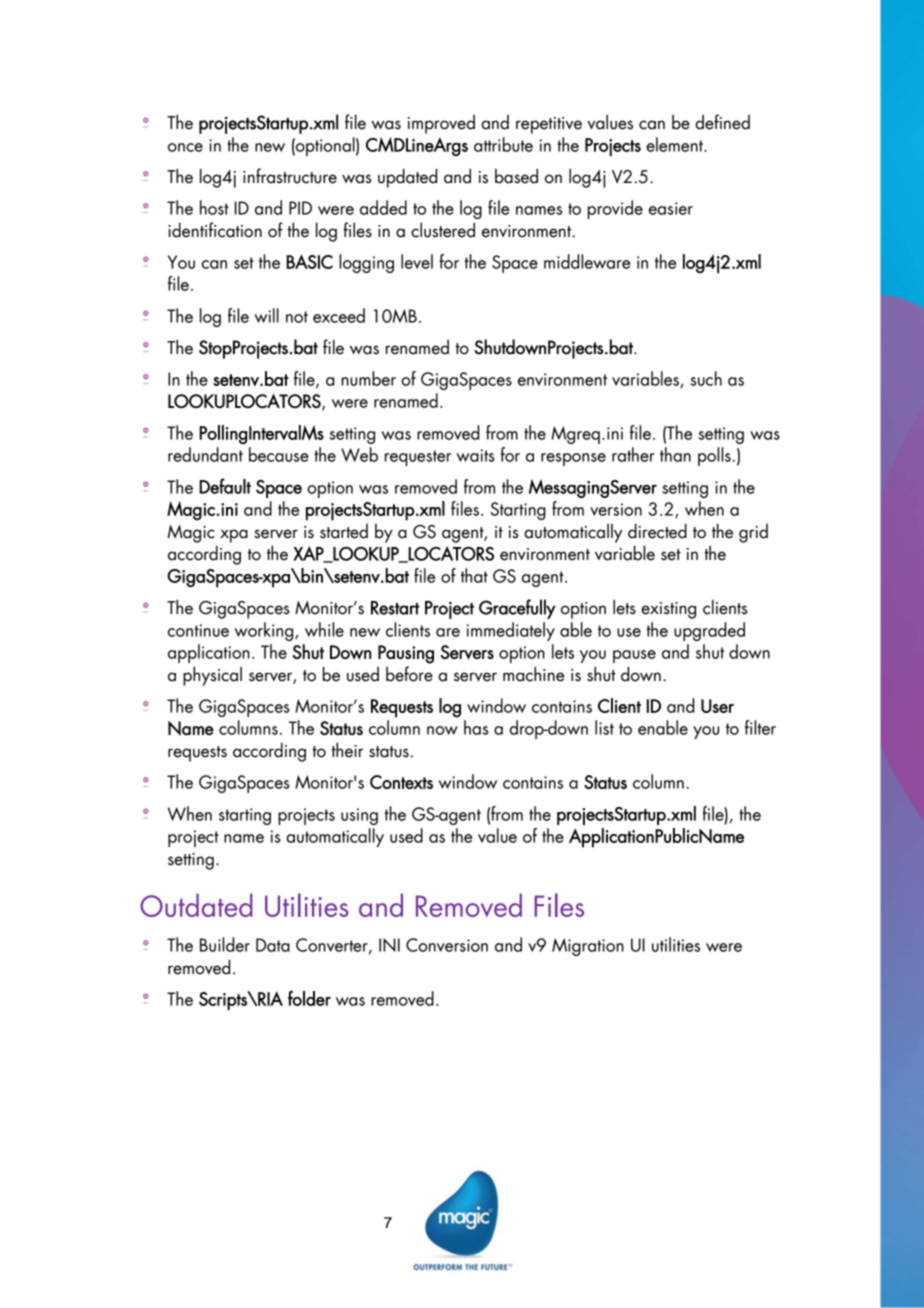  I want to click on Contexts, so click(401, 782).
